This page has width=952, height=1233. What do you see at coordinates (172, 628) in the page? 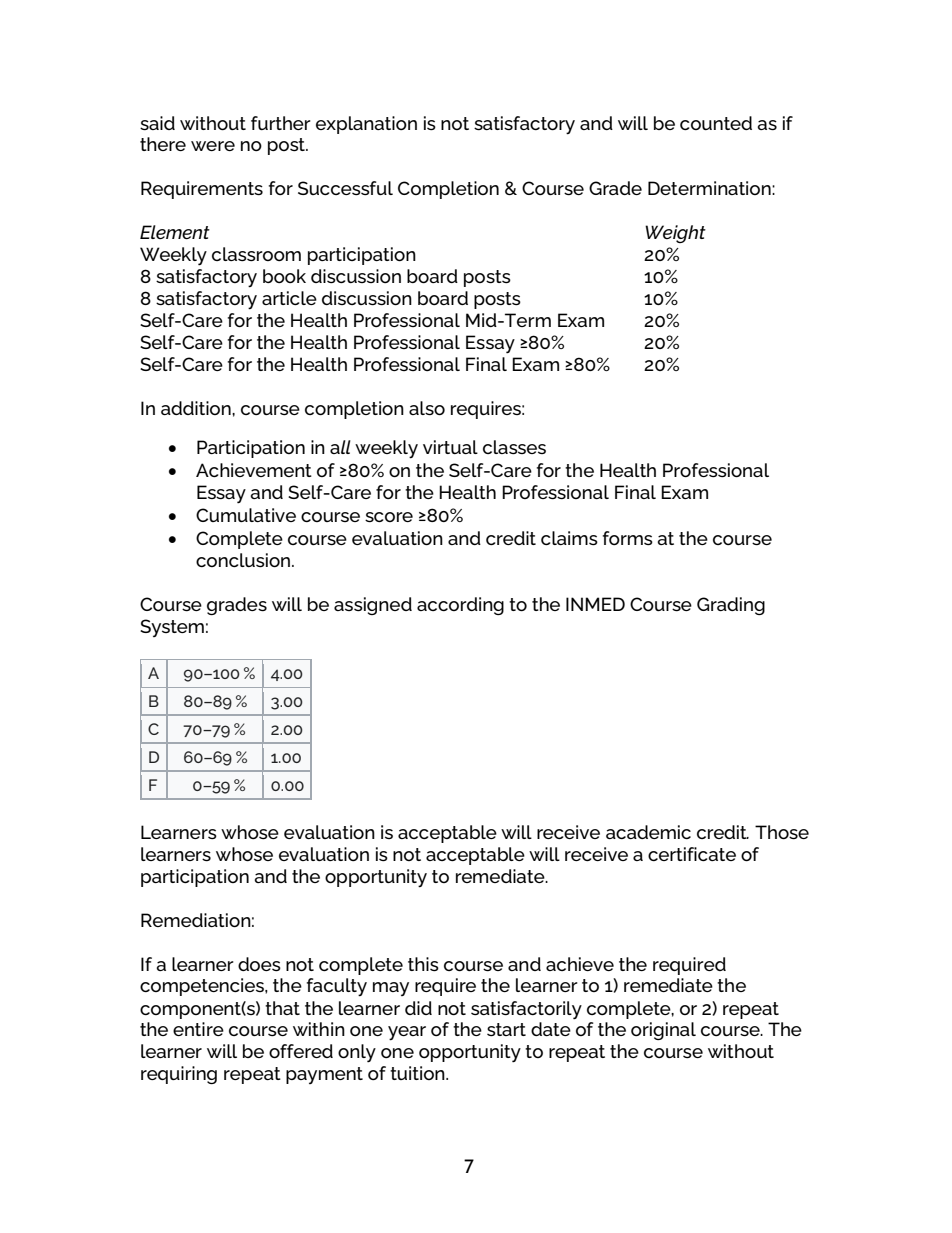
I see `System` at bounding box center [172, 628].
